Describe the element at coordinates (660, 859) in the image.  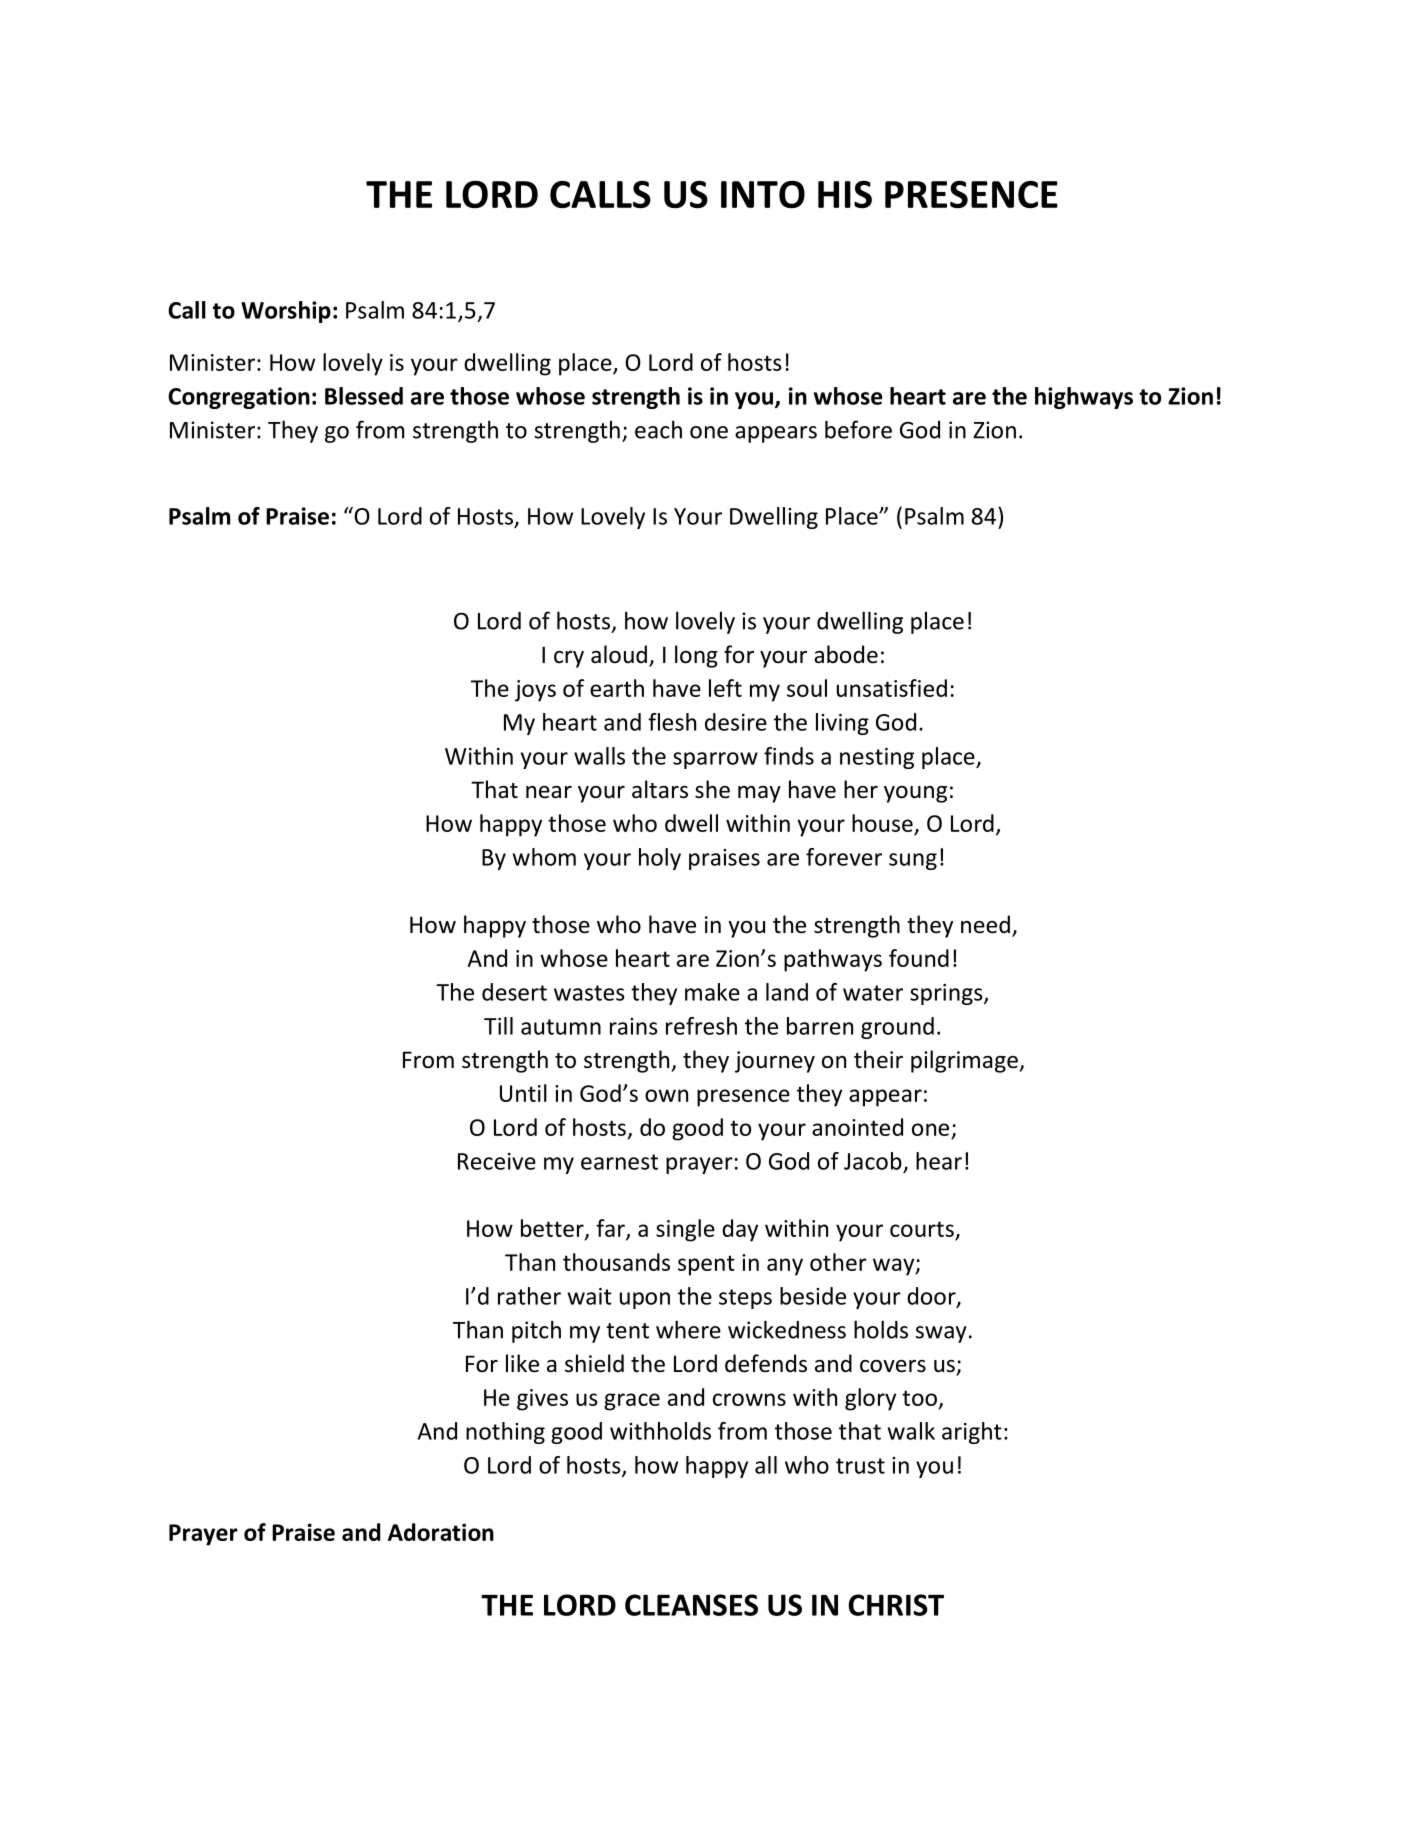
I see `holy` at that location.
